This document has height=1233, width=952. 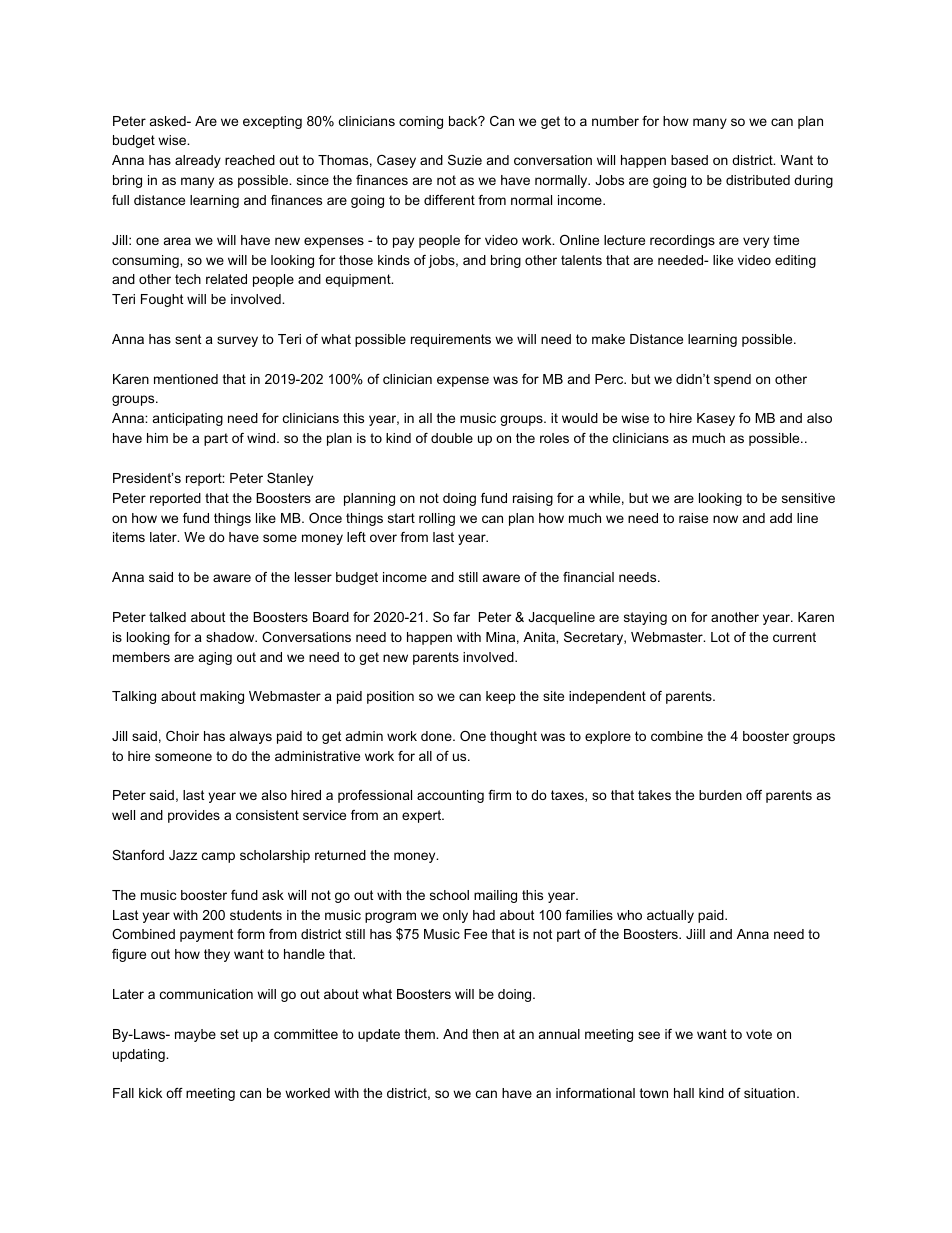 What do you see at coordinates (725, 519) in the document?
I see `now` at bounding box center [725, 519].
